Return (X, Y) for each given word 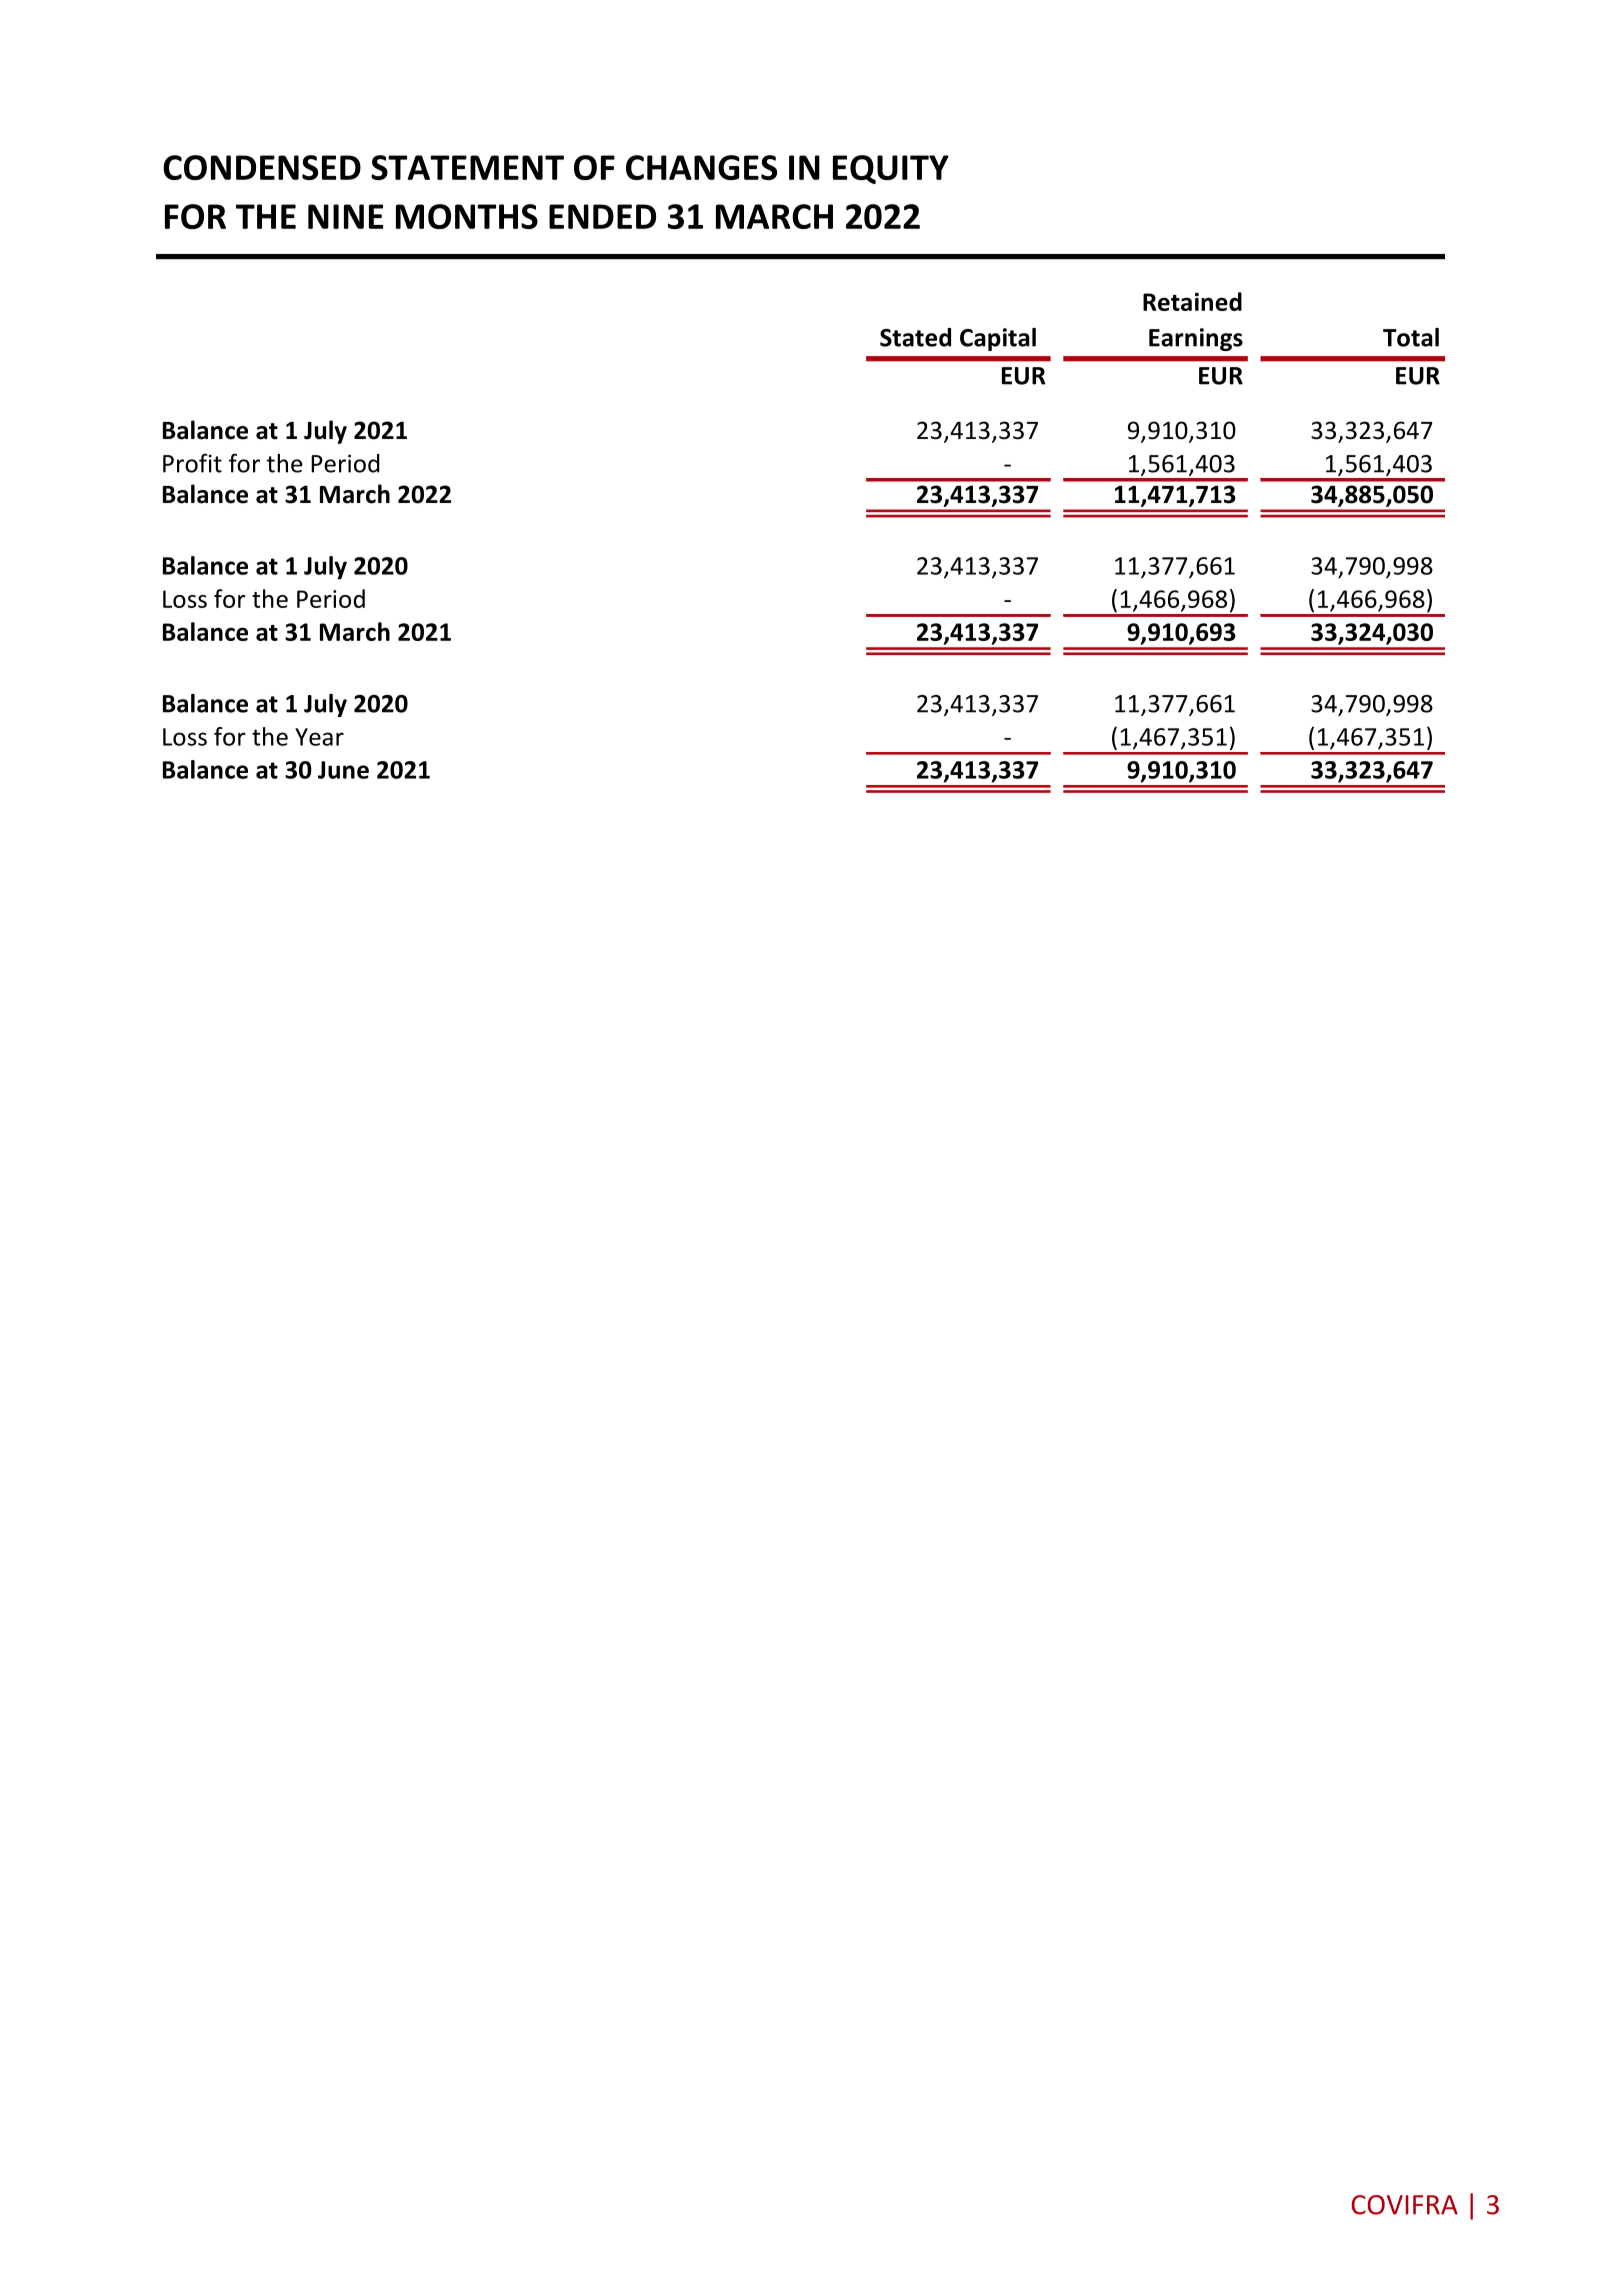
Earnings (1196, 339)
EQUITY (891, 169)
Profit (192, 463)
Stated (915, 337)
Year (319, 737)
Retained (1192, 301)
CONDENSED (262, 167)
